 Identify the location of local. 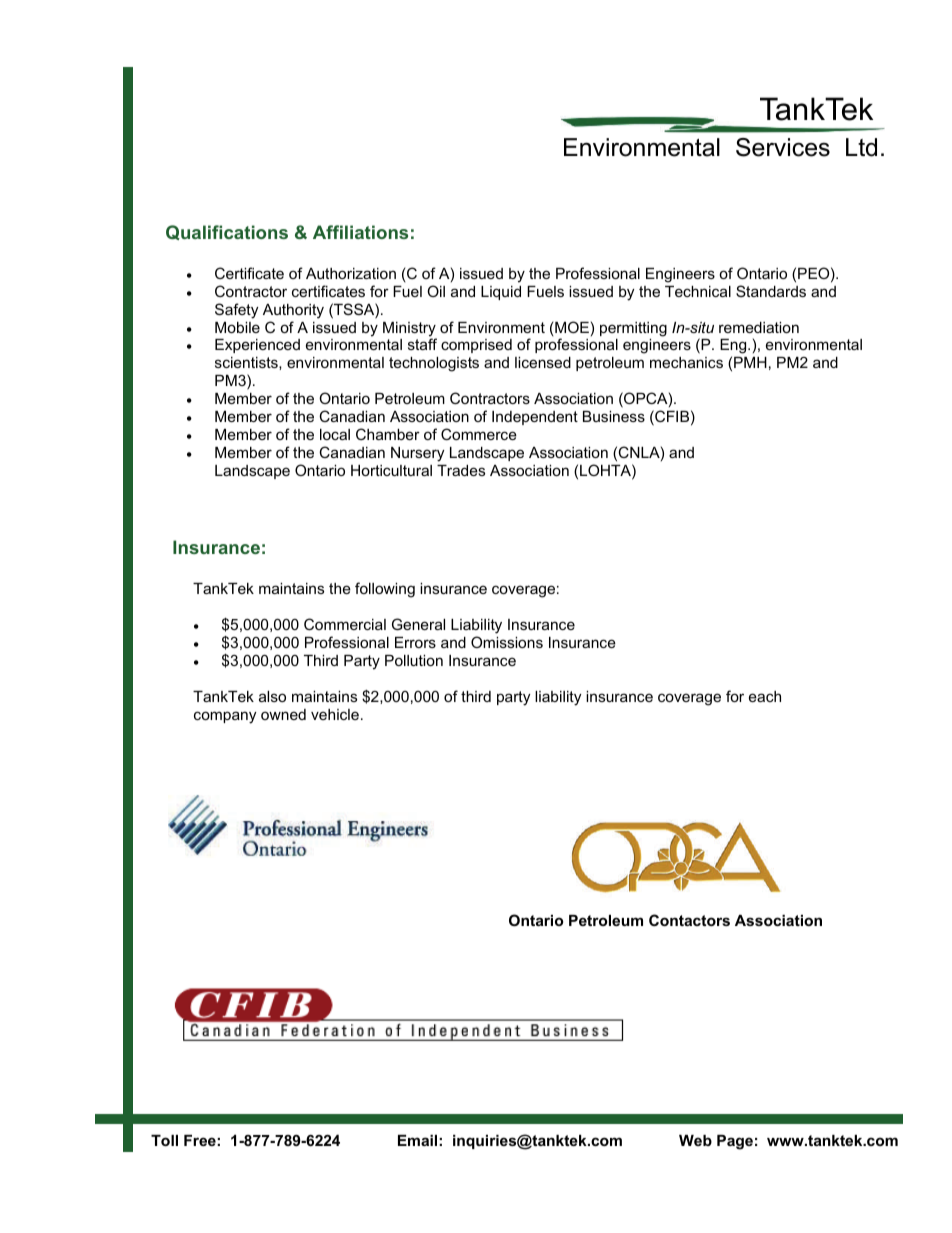
(335, 434).
